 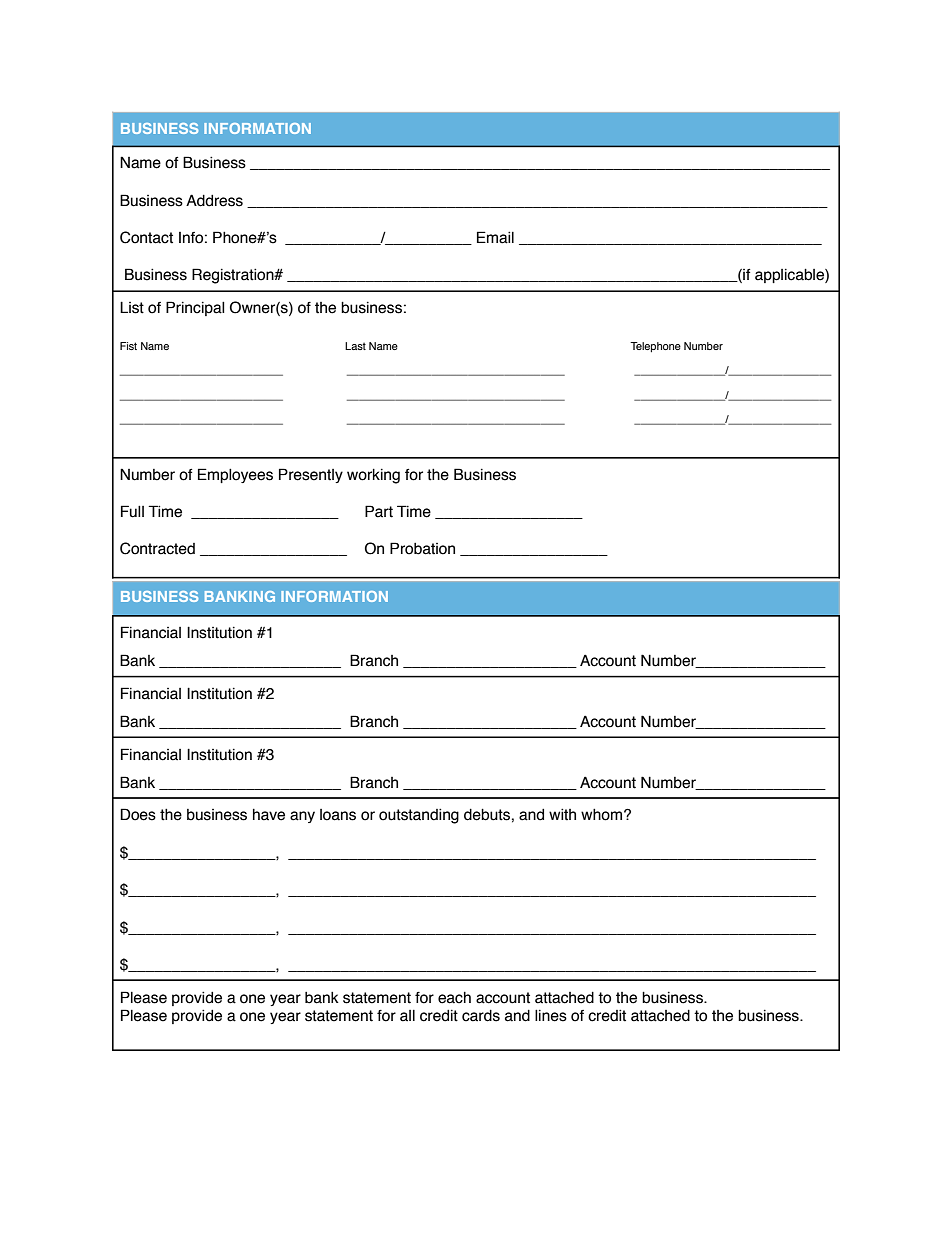 I want to click on Contact, so click(x=146, y=237).
